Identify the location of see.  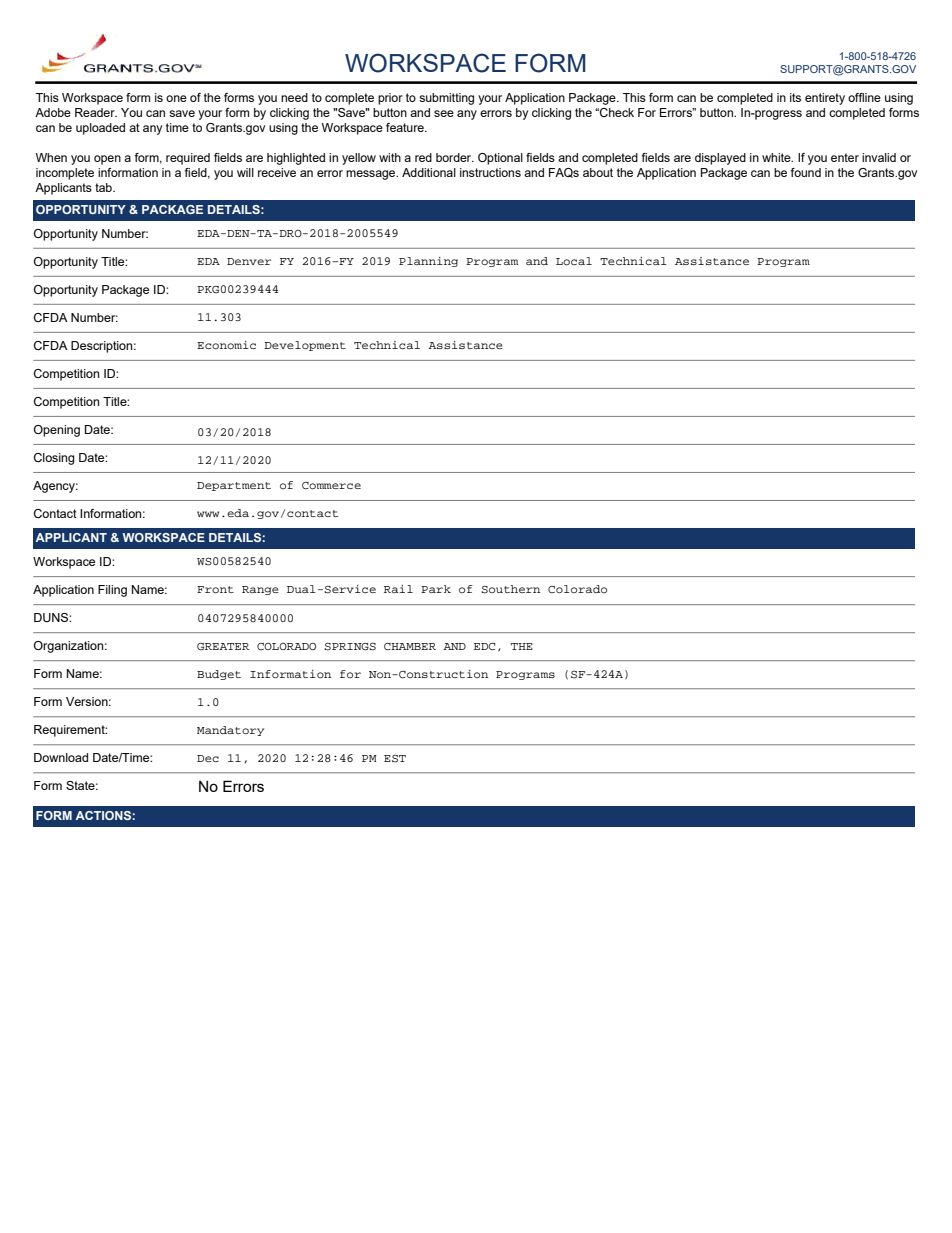
(444, 113).
